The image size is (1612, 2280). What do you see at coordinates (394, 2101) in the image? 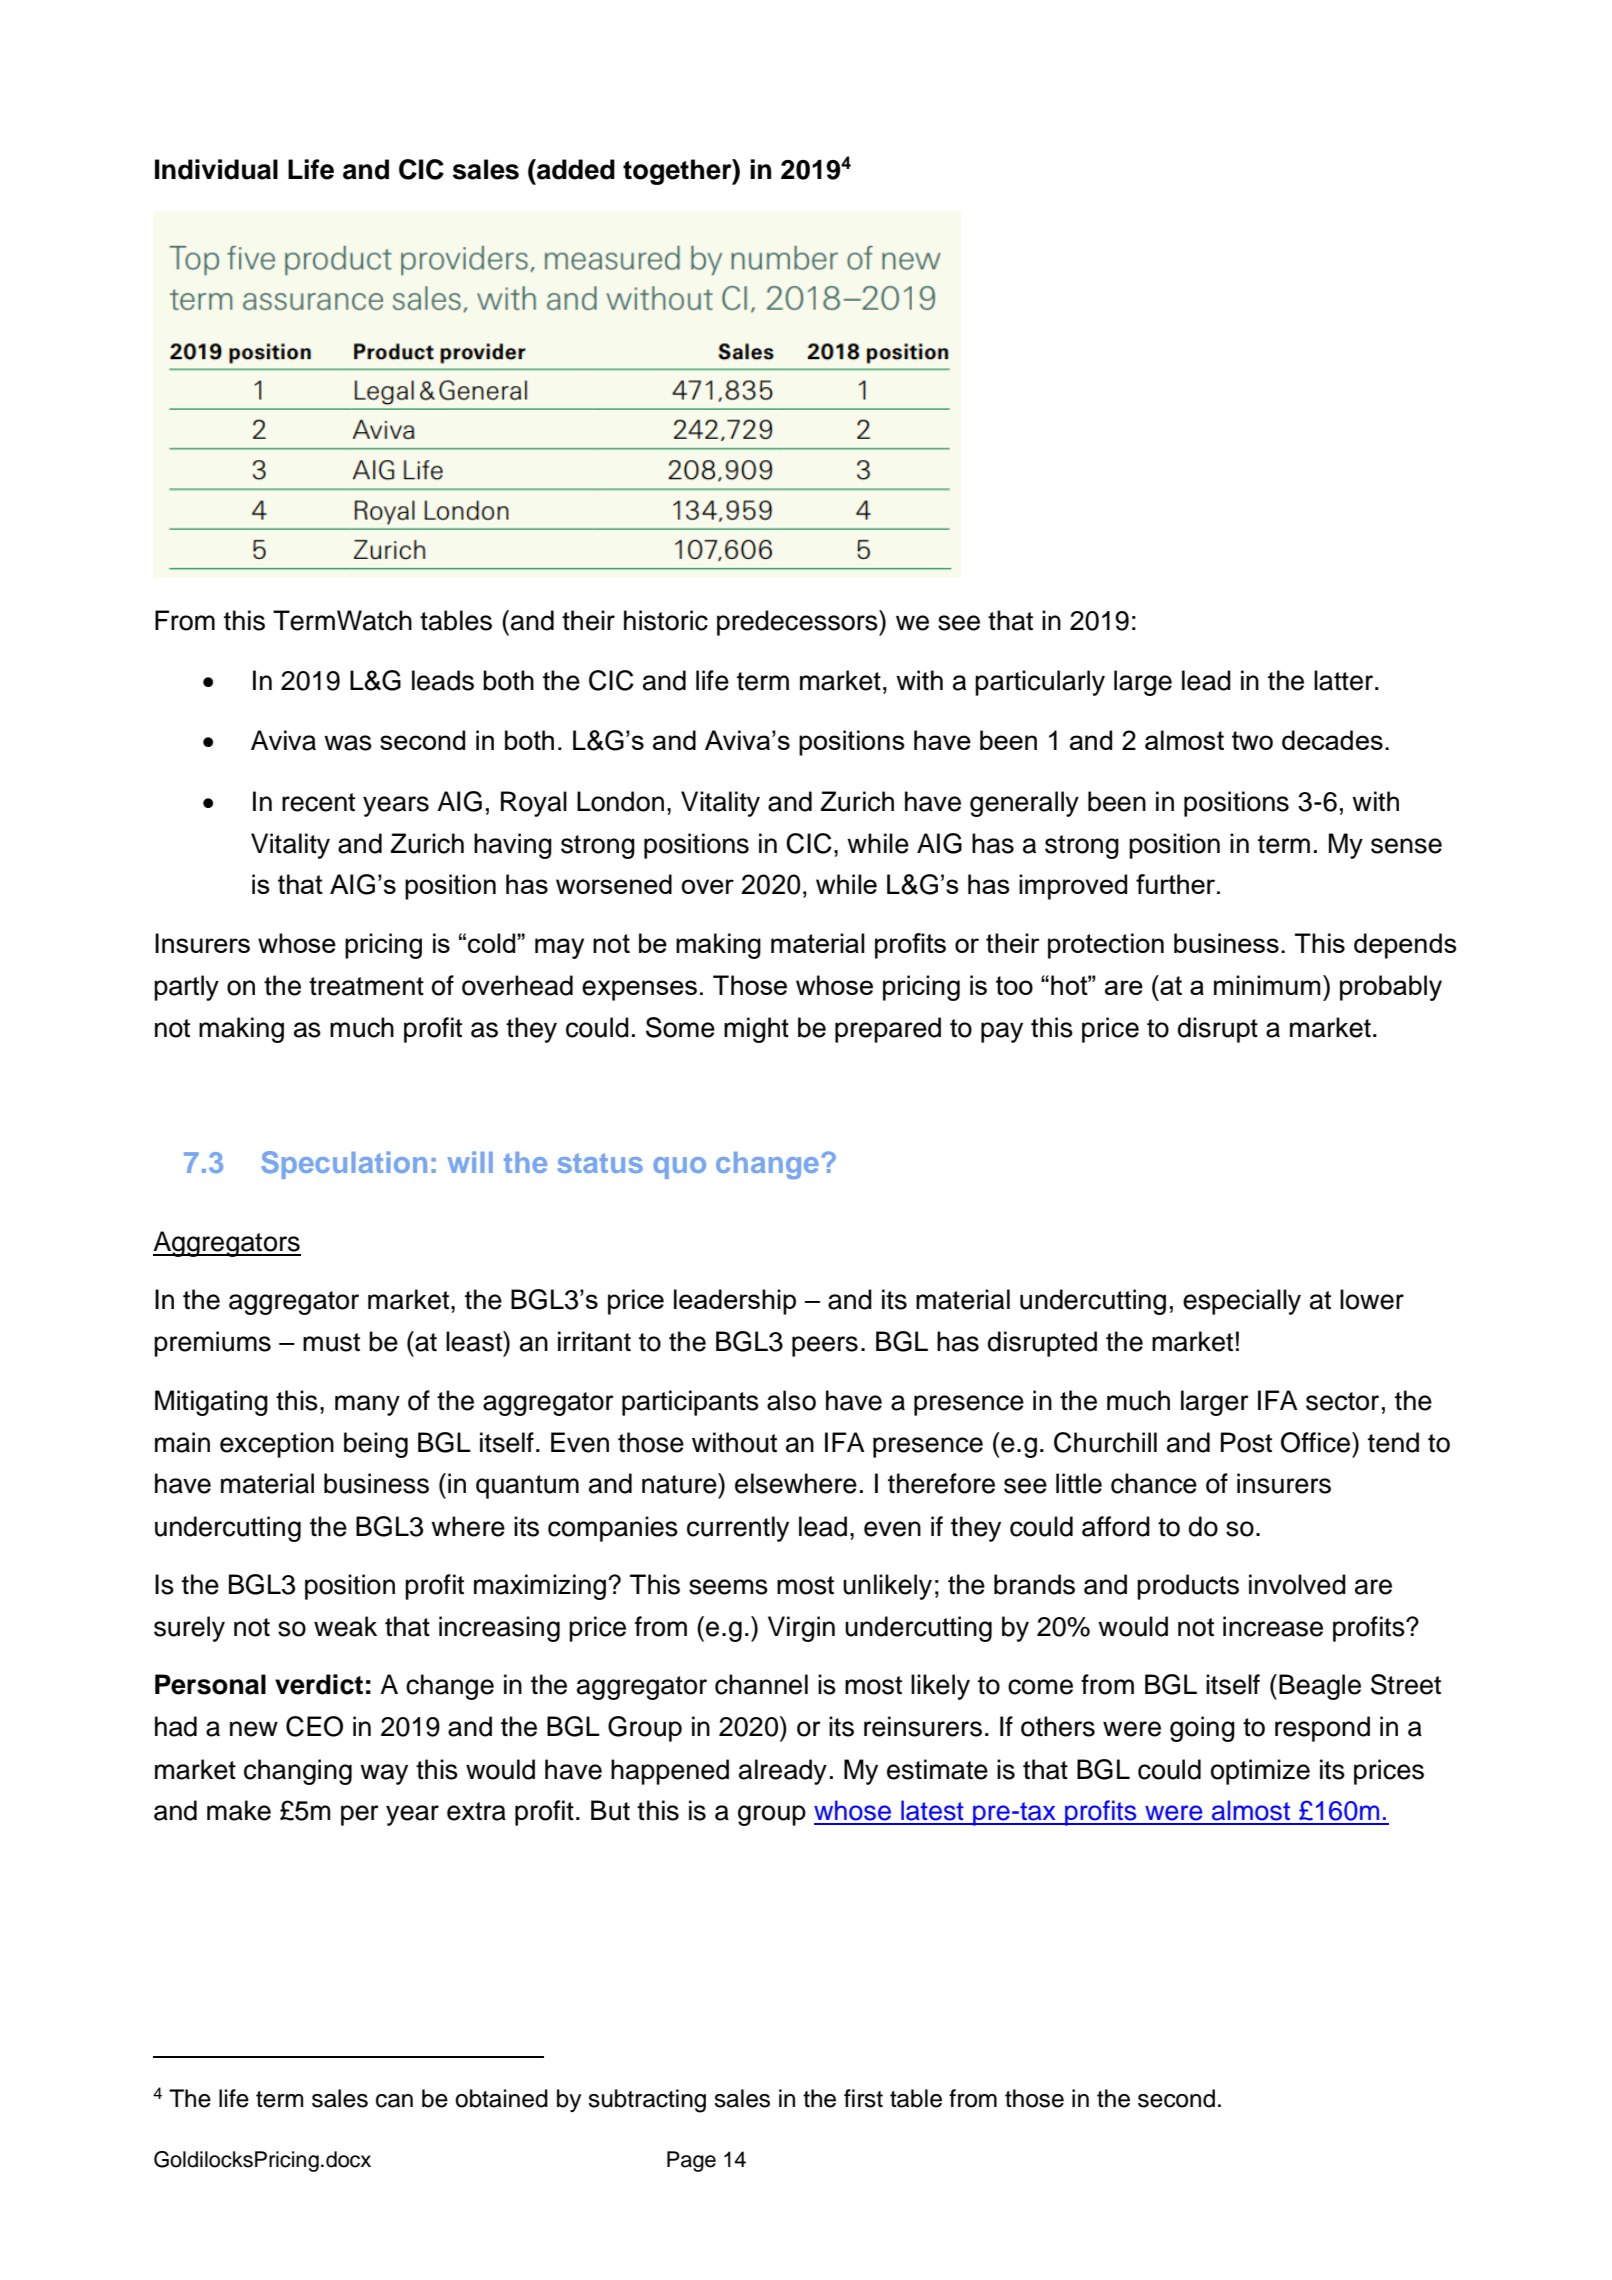
I see `can` at bounding box center [394, 2101].
